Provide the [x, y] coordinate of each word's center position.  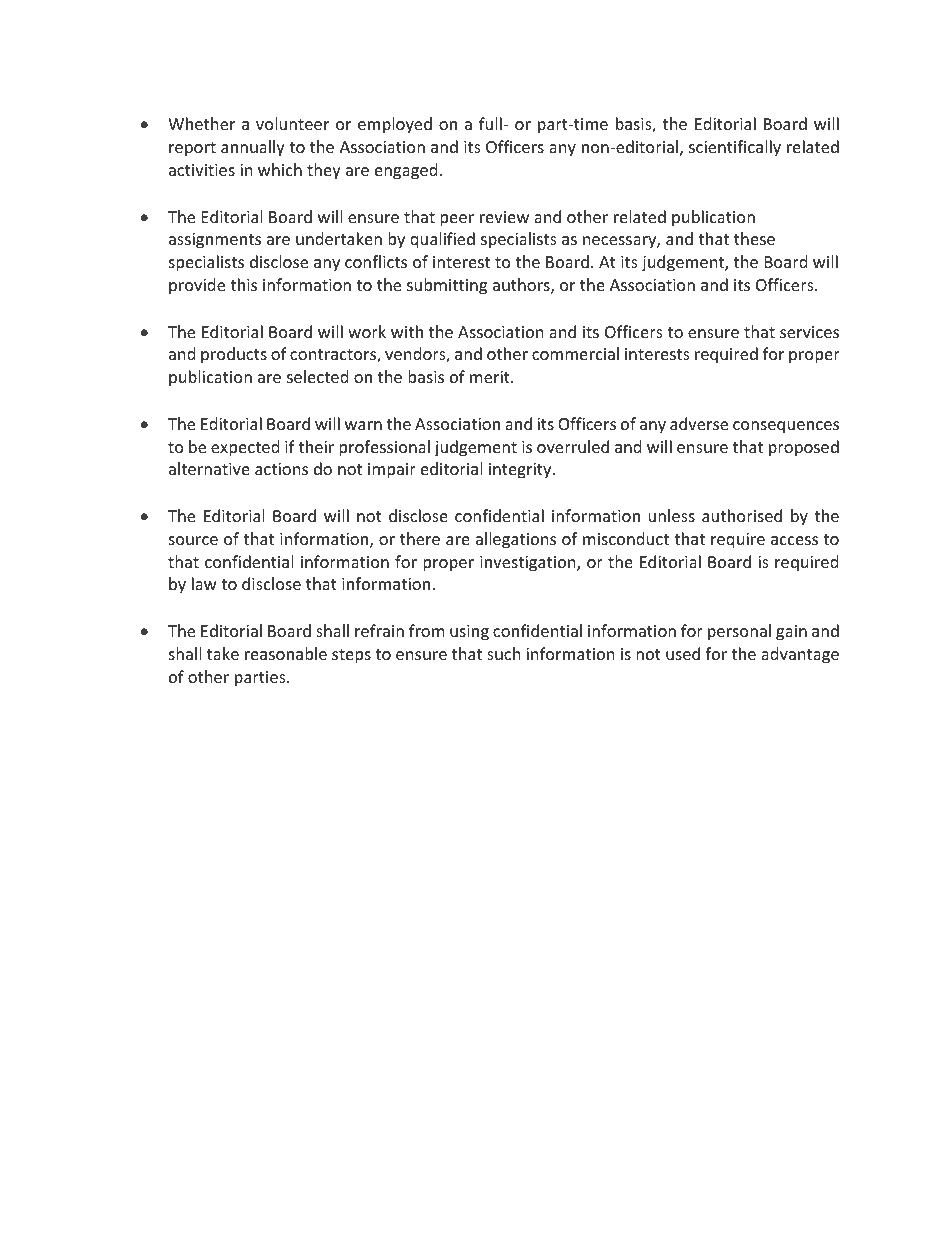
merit [491, 377]
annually [253, 148]
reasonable [286, 653]
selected [317, 376]
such [504, 653]
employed [395, 125]
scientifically [735, 148]
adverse [699, 423]
